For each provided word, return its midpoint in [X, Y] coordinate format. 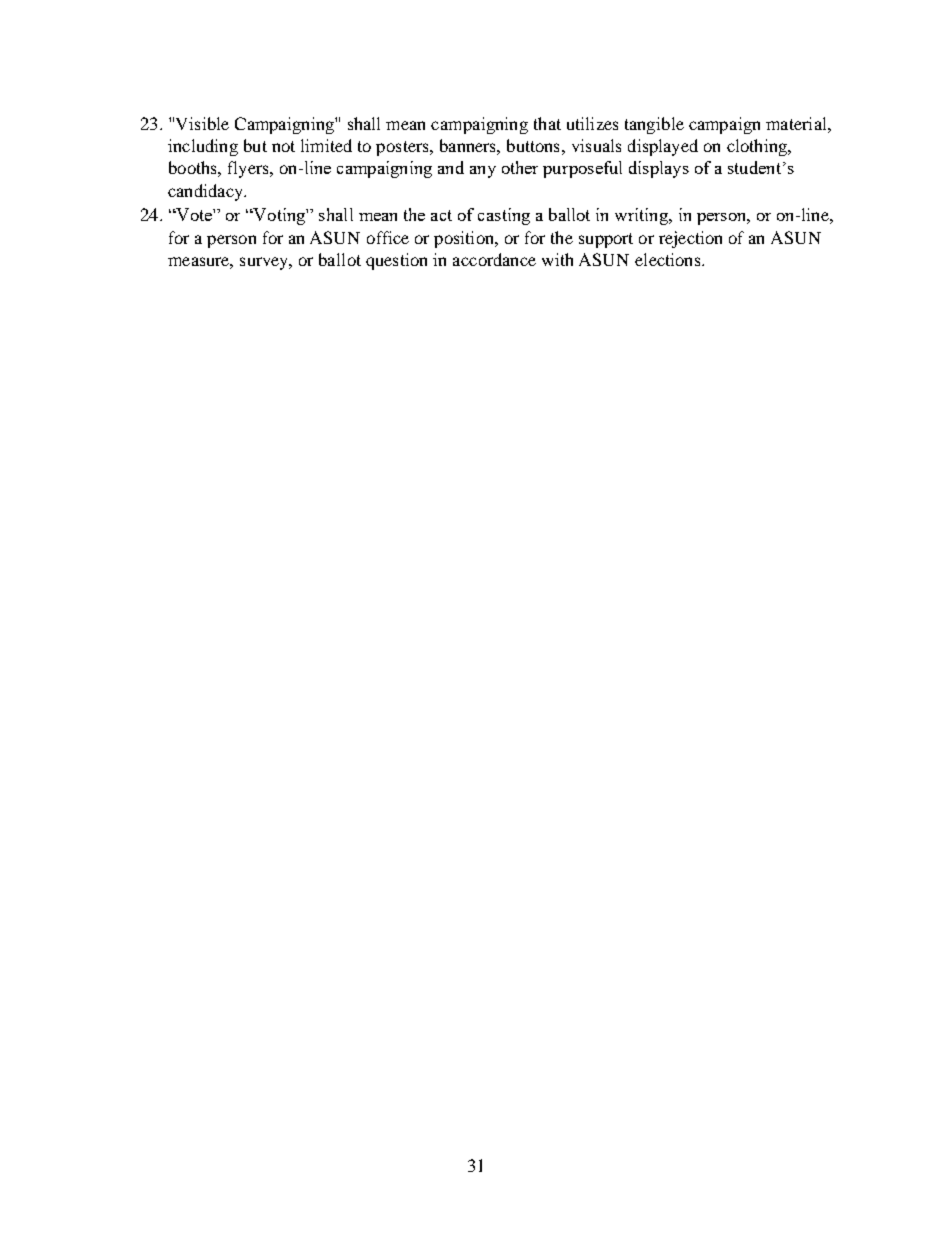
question [396, 261]
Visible [202, 123]
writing [642, 216]
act [441, 215]
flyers [249, 169]
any [483, 172]
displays [659, 169]
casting [504, 216]
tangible [654, 125]
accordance [494, 259]
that [547, 123]
